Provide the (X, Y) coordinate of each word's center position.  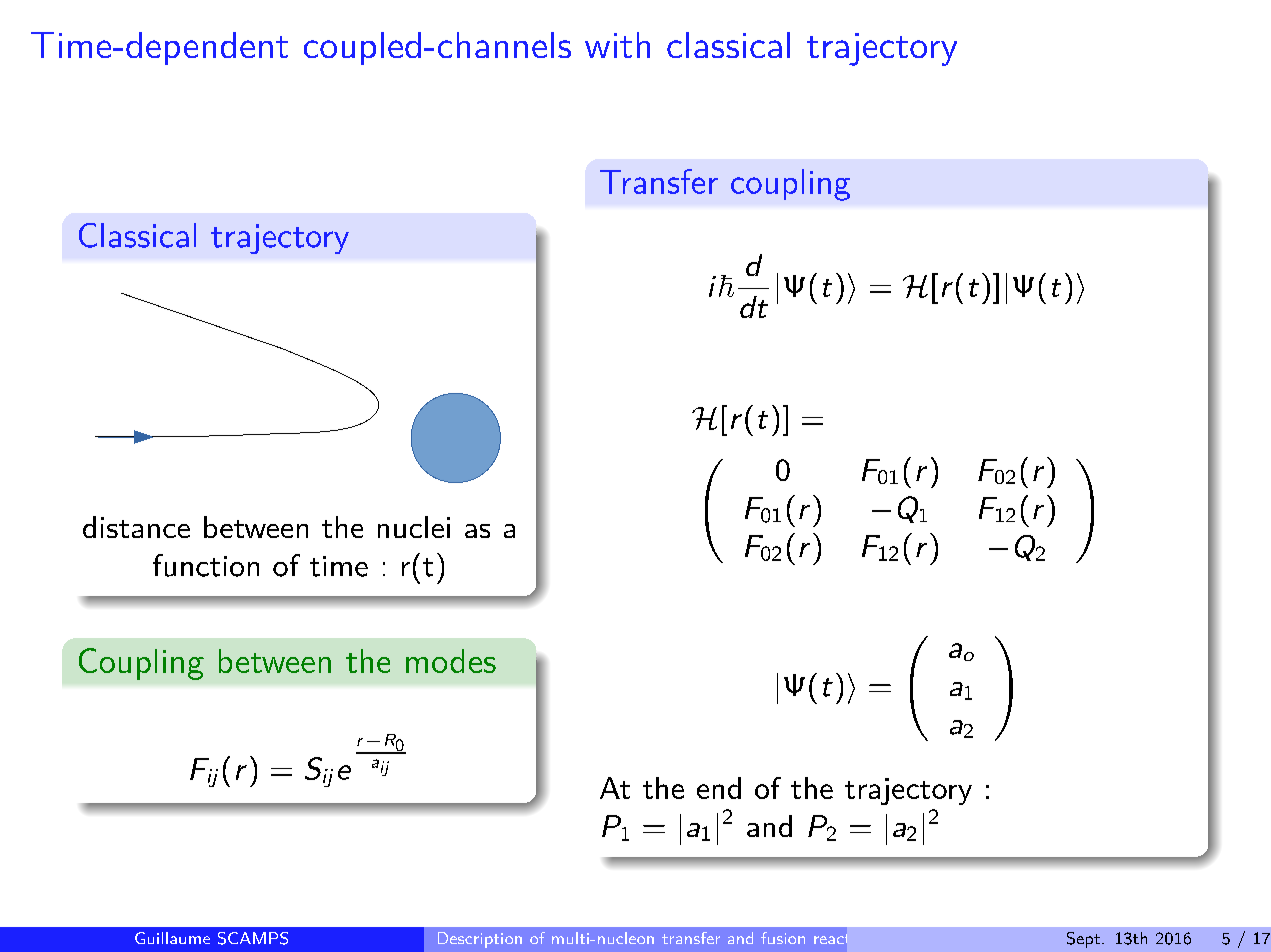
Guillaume (172, 938)
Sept (1083, 940)
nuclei (414, 527)
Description (480, 940)
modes (451, 661)
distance (136, 527)
